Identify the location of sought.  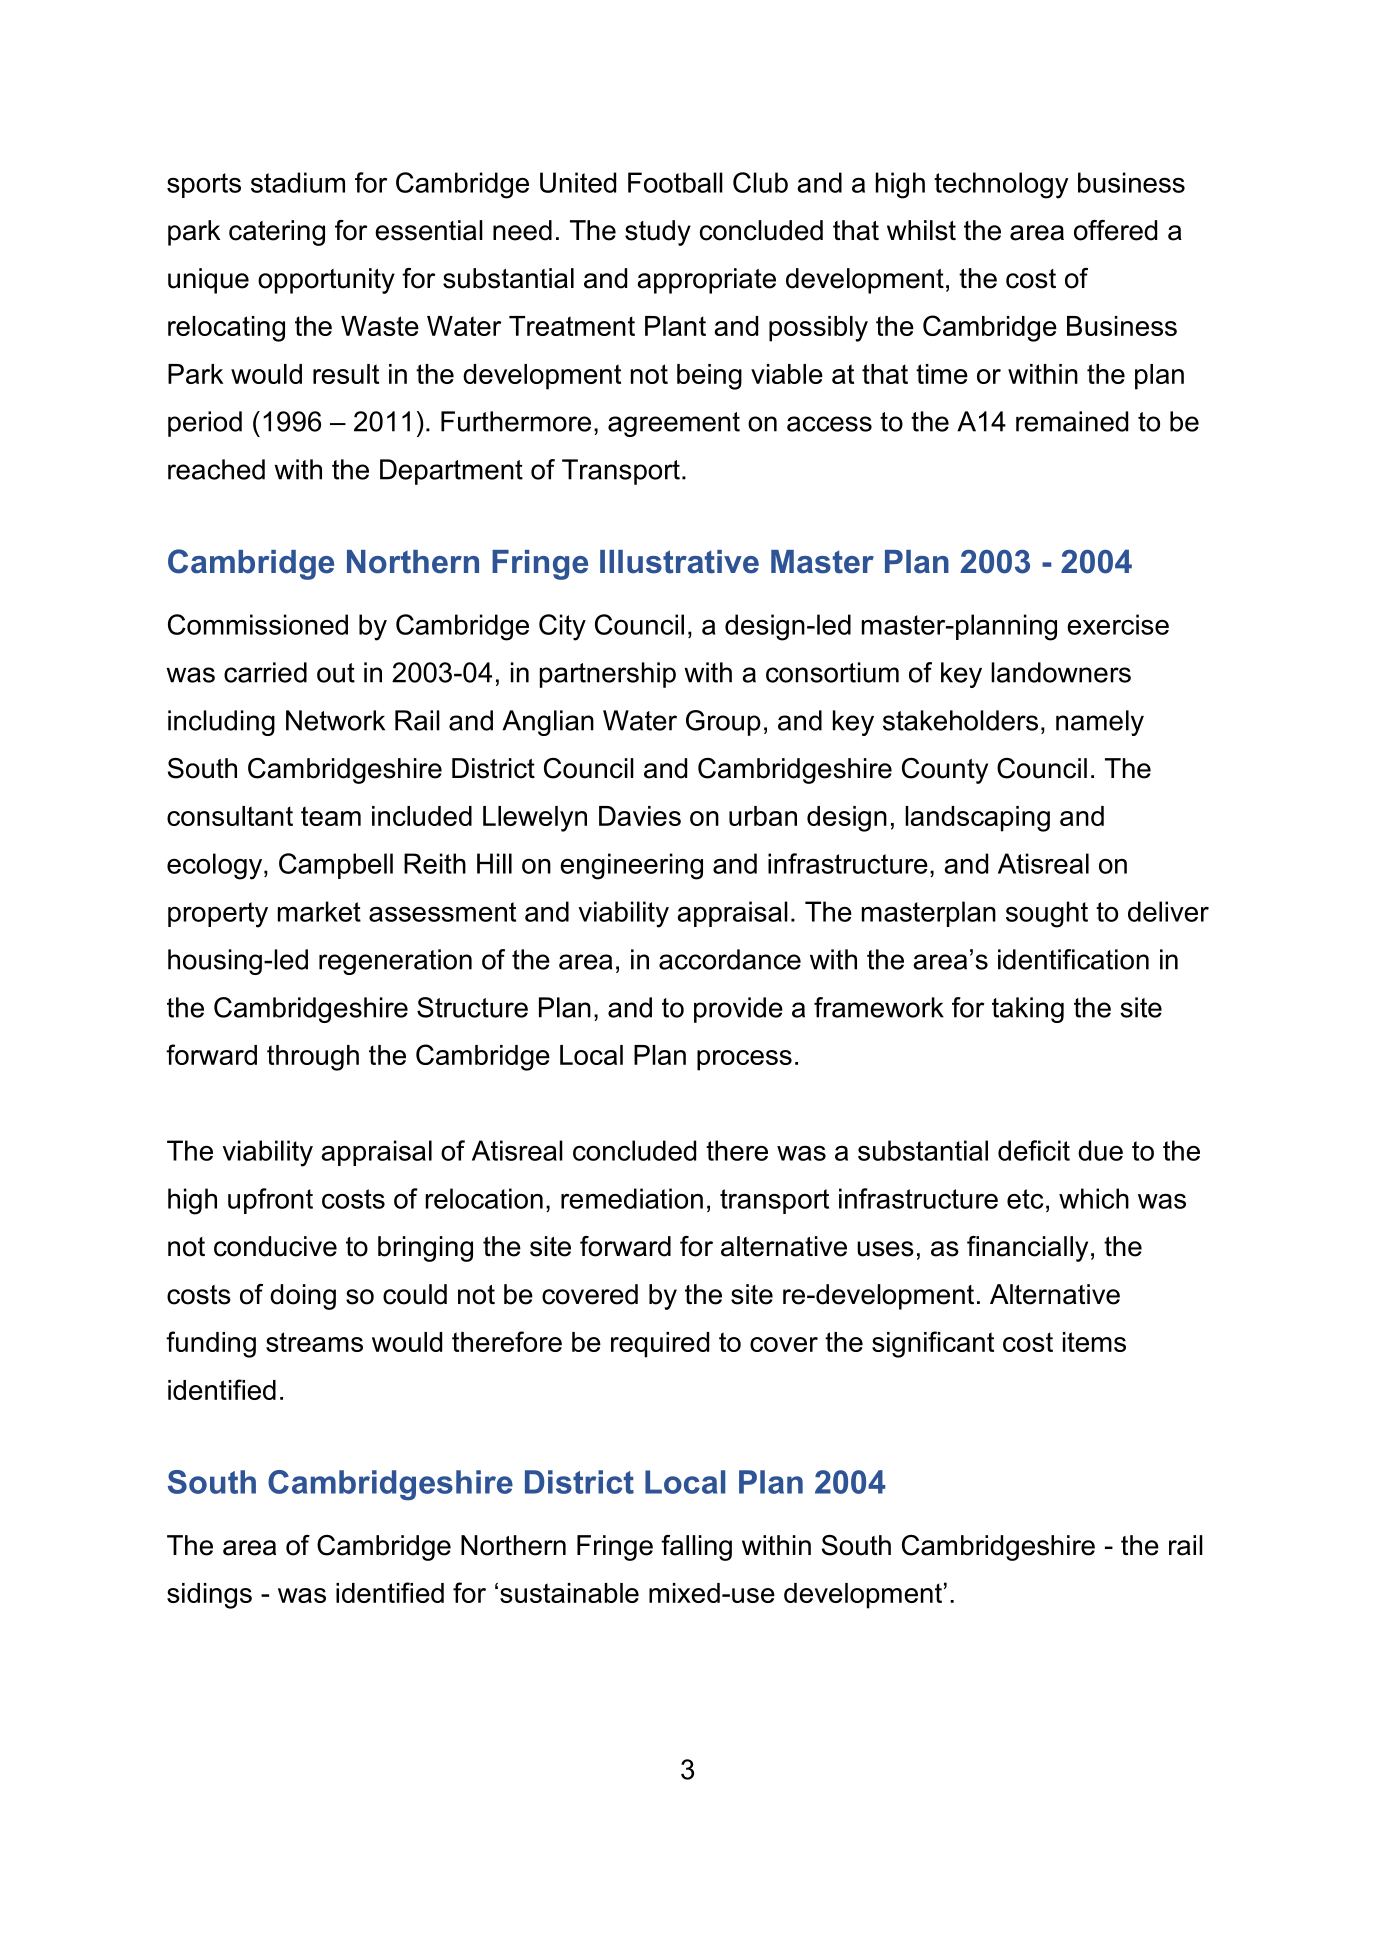
(1047, 914).
